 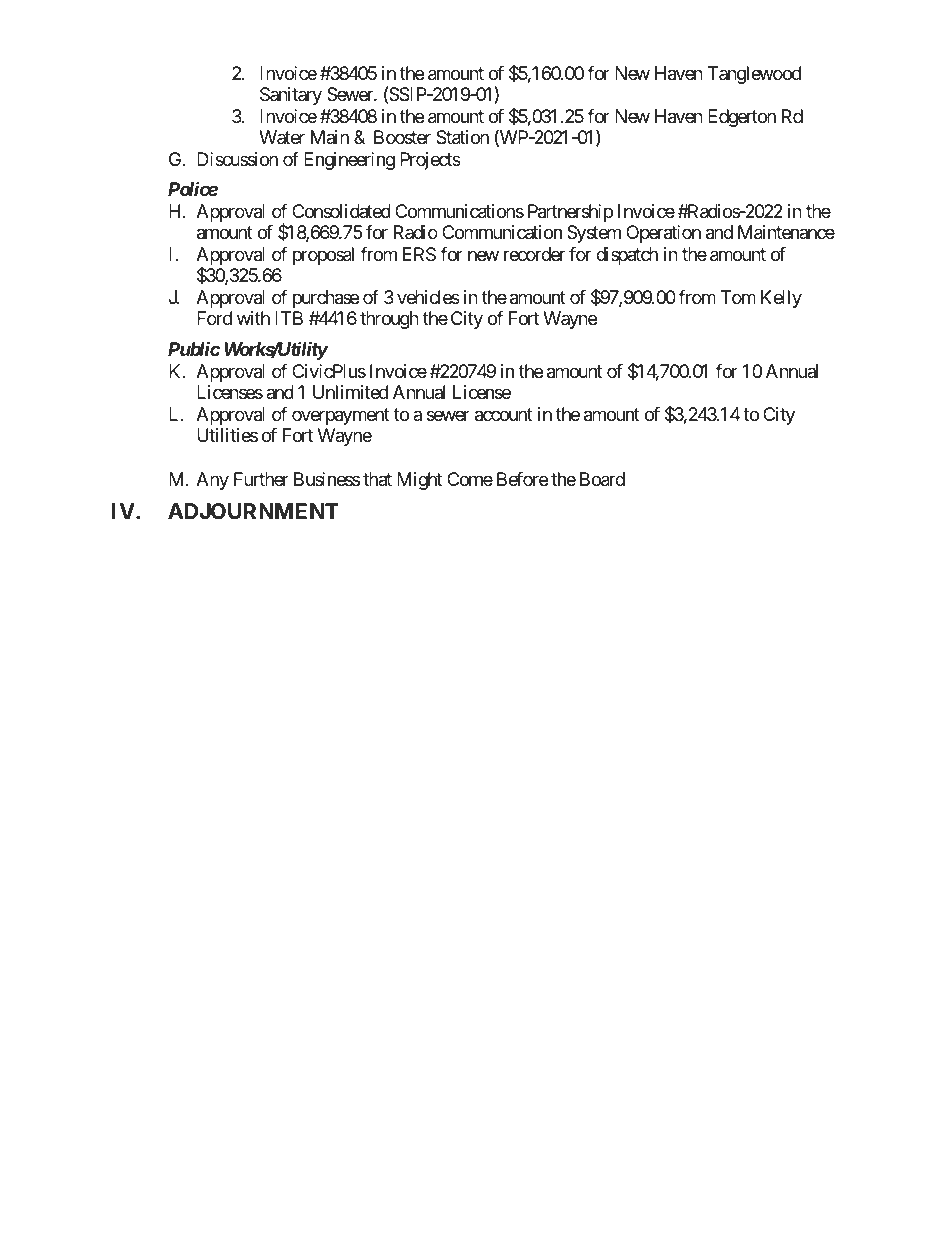 What do you see at coordinates (291, 96) in the page?
I see `Sanitary` at bounding box center [291, 96].
